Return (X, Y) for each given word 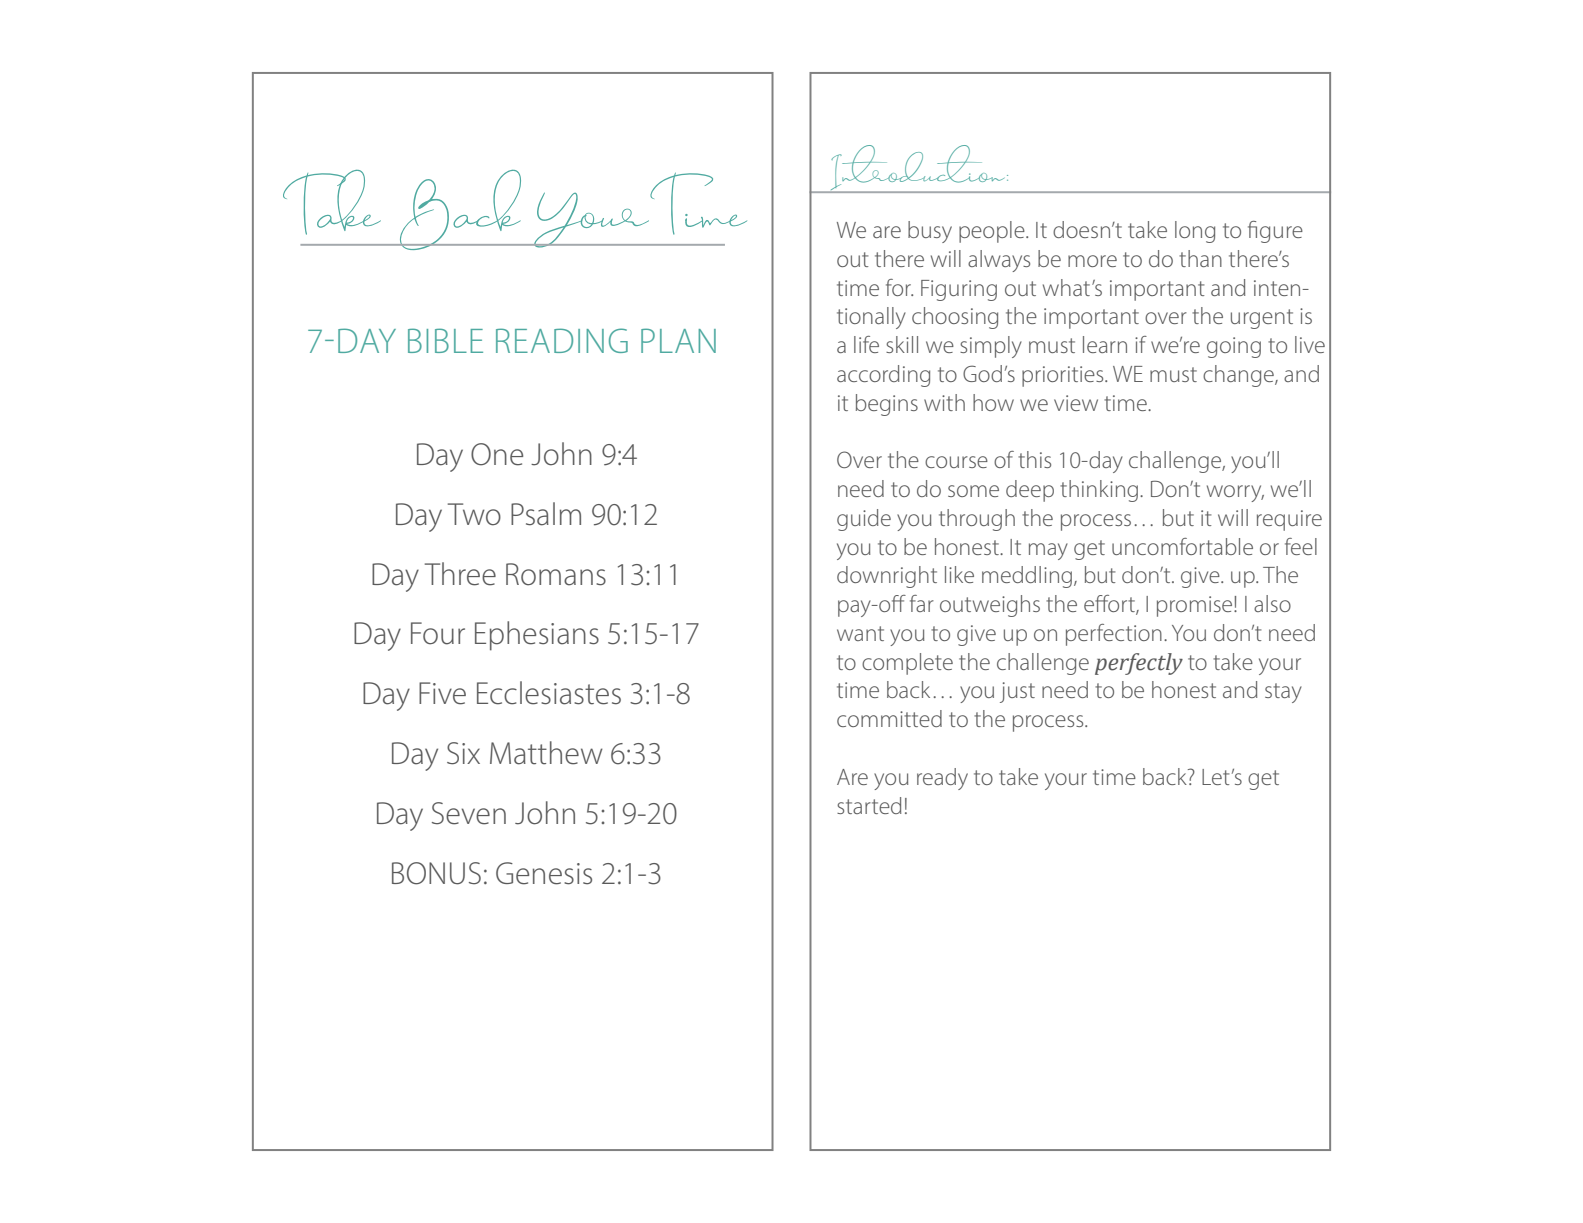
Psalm (546, 514)
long (1195, 232)
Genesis (544, 873)
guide (864, 520)
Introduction (918, 169)
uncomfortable (1182, 546)
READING (562, 340)
